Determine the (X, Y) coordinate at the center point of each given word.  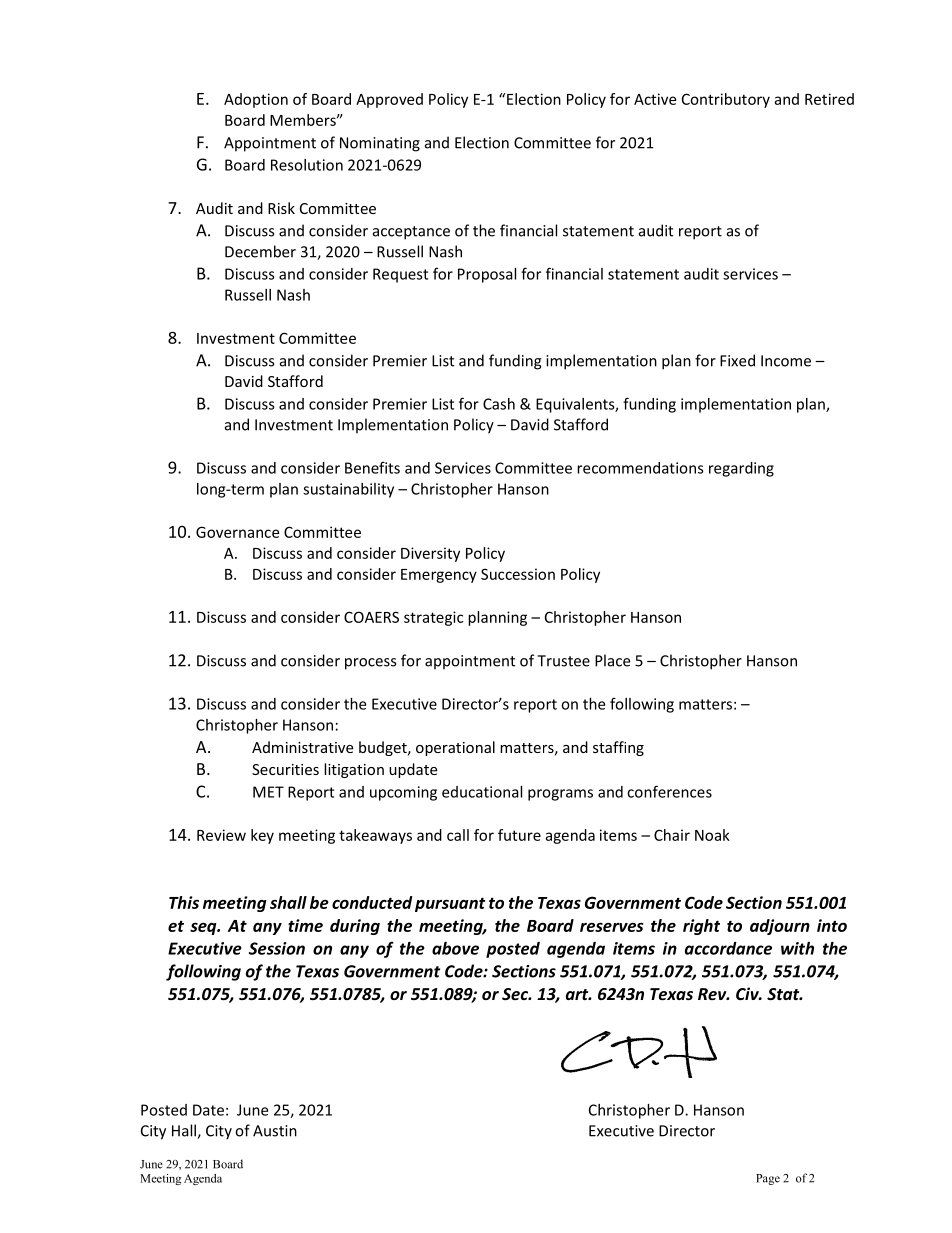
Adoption (256, 100)
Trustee (563, 661)
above (455, 948)
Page (768, 1179)
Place (612, 660)
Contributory (726, 100)
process (370, 664)
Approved (389, 100)
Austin (275, 1131)
